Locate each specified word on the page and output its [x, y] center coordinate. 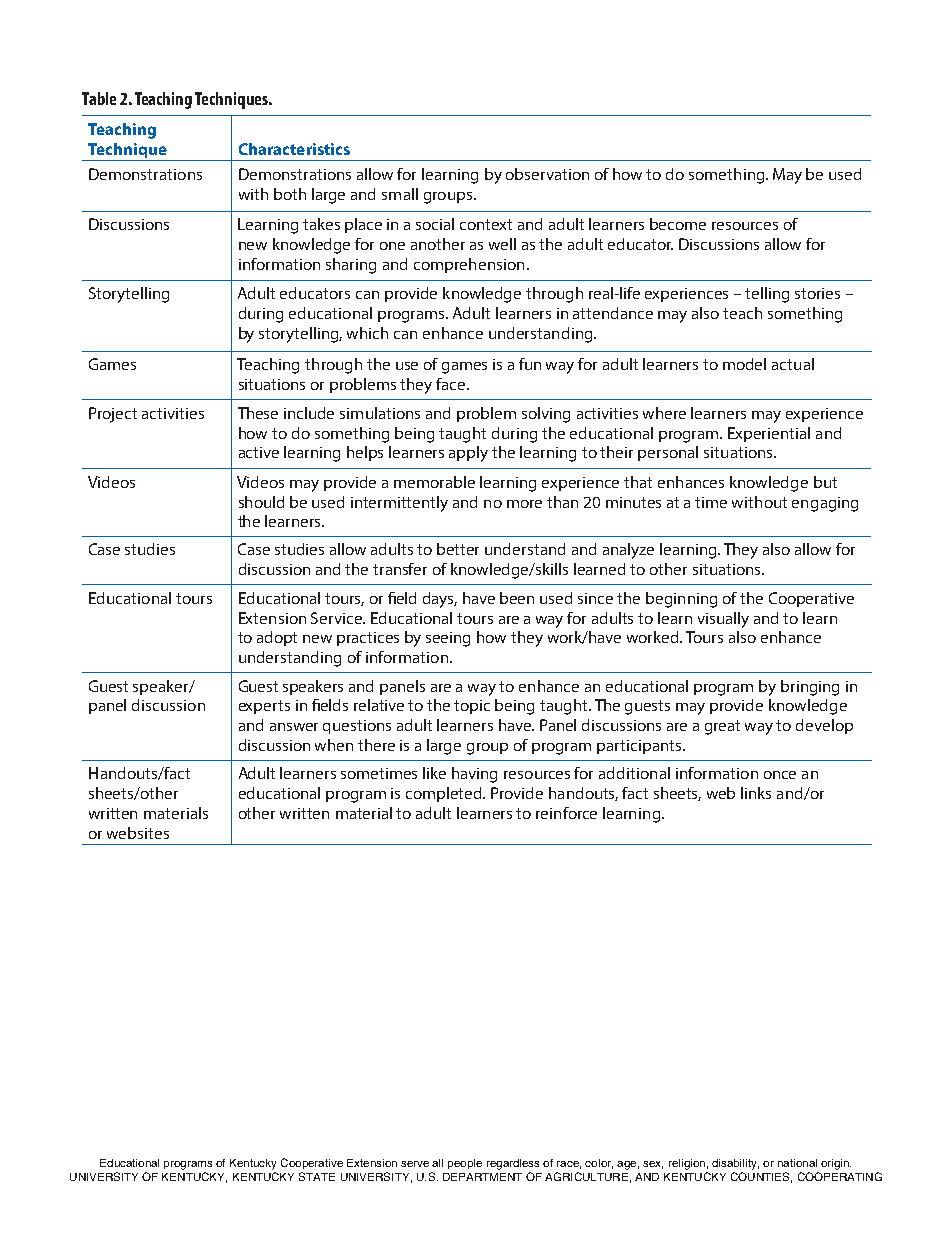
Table [99, 98]
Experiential [769, 434]
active [259, 452]
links [756, 793]
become [678, 224]
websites [138, 833]
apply [468, 454]
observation [547, 174]
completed [445, 794]
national [797, 1163]
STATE [317, 1176]
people [465, 1164]
